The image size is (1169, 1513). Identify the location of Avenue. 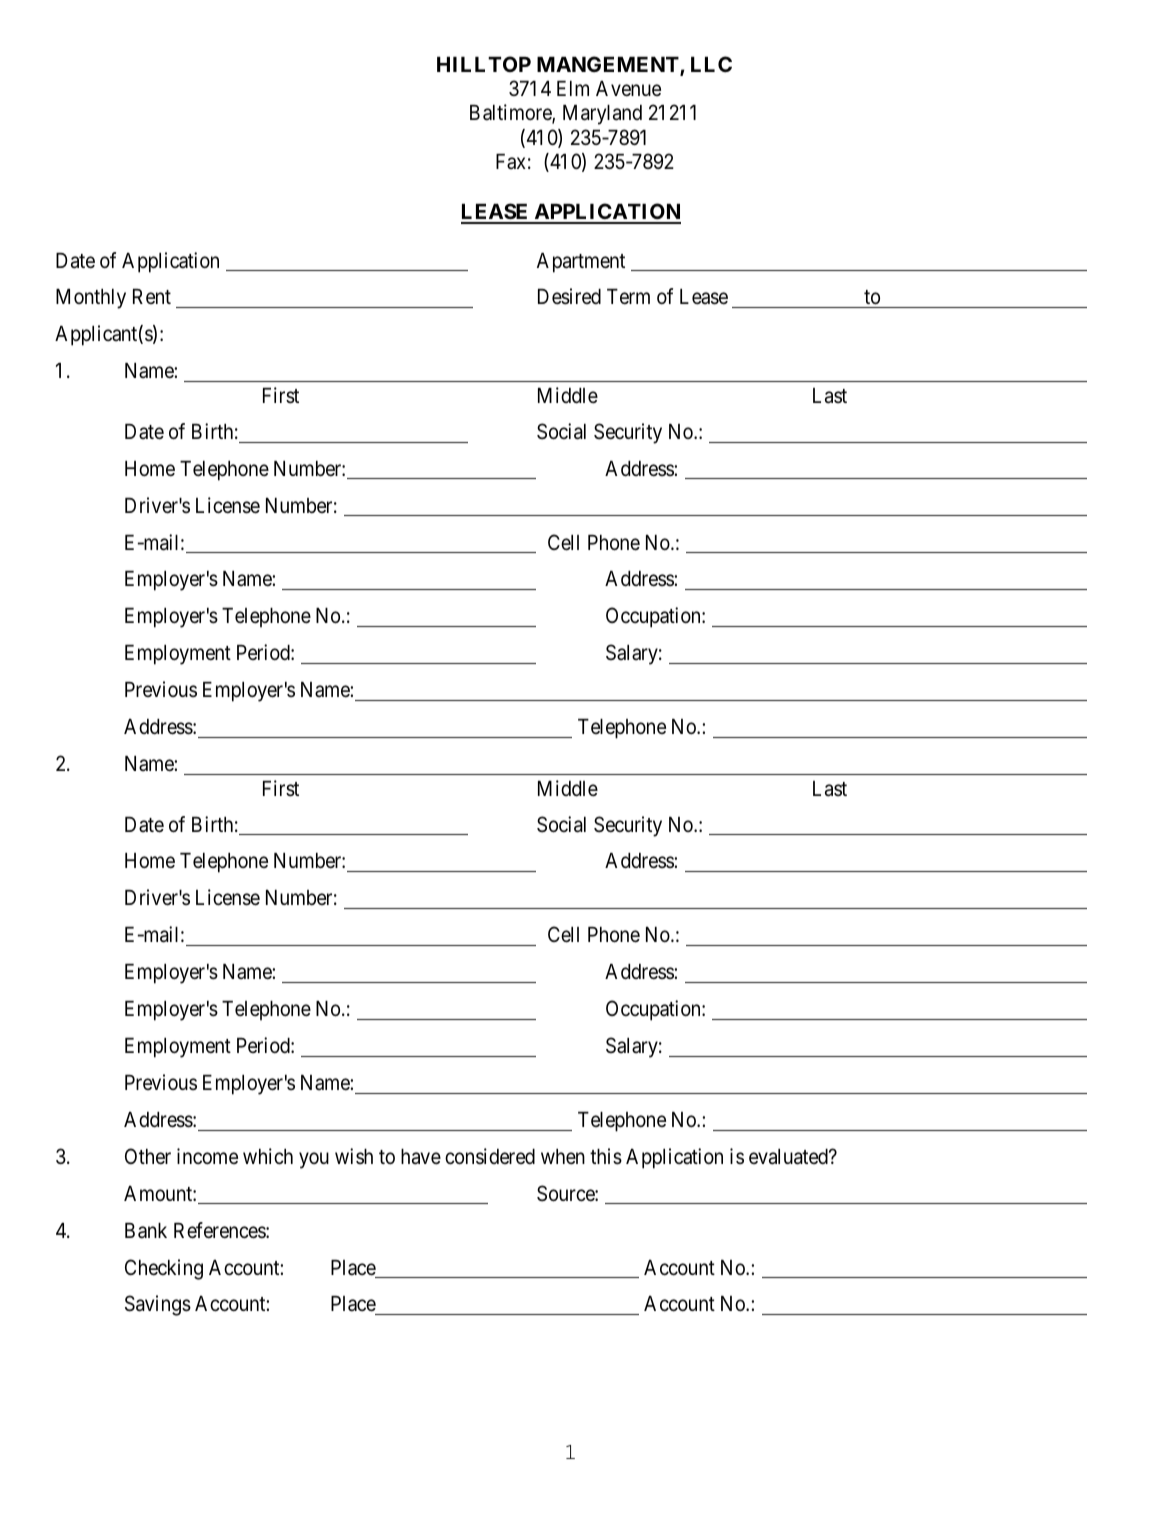
(628, 89).
